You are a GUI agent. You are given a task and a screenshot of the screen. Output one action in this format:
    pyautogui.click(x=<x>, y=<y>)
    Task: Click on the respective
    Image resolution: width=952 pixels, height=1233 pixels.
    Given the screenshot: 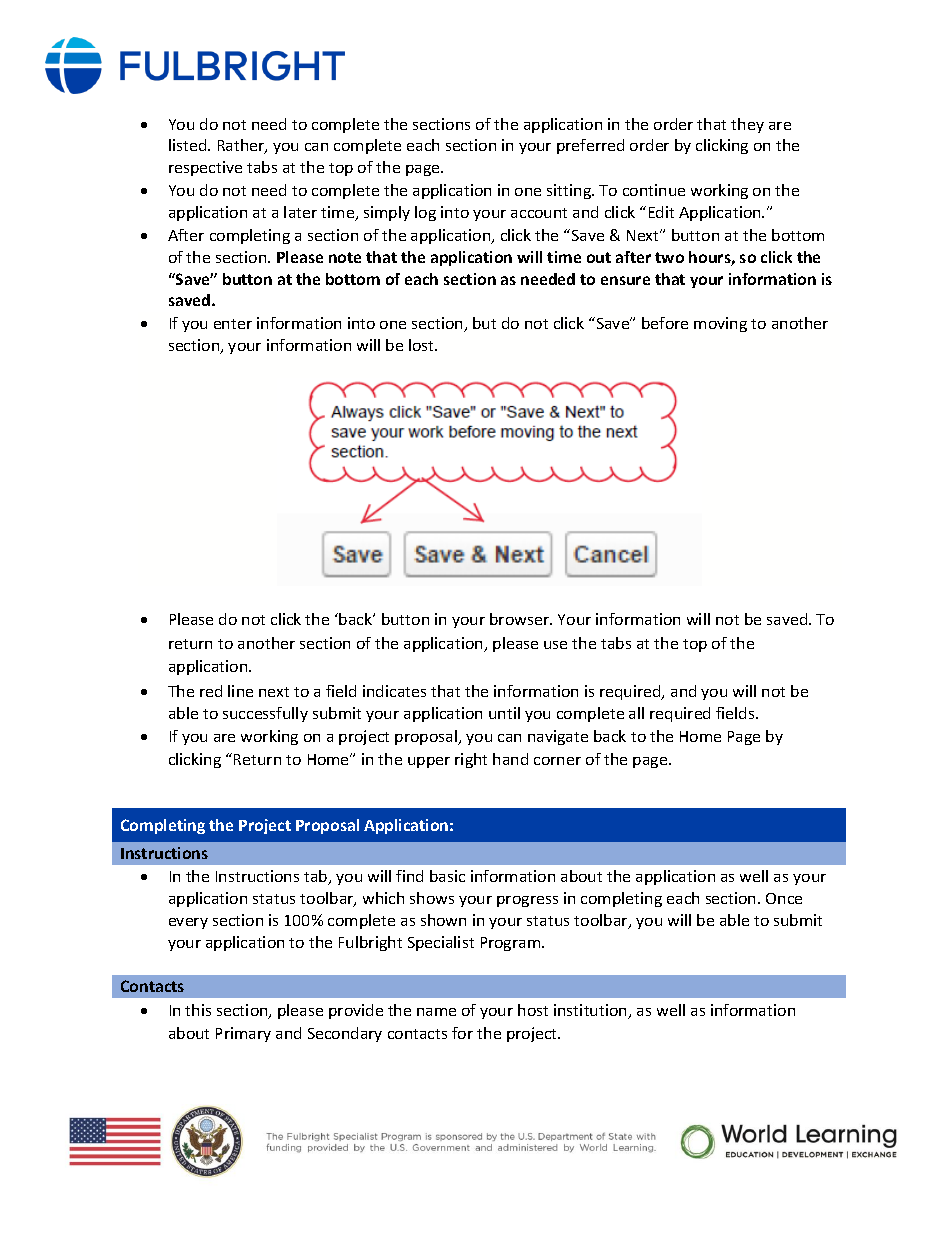 What is the action you would take?
    pyautogui.click(x=205, y=168)
